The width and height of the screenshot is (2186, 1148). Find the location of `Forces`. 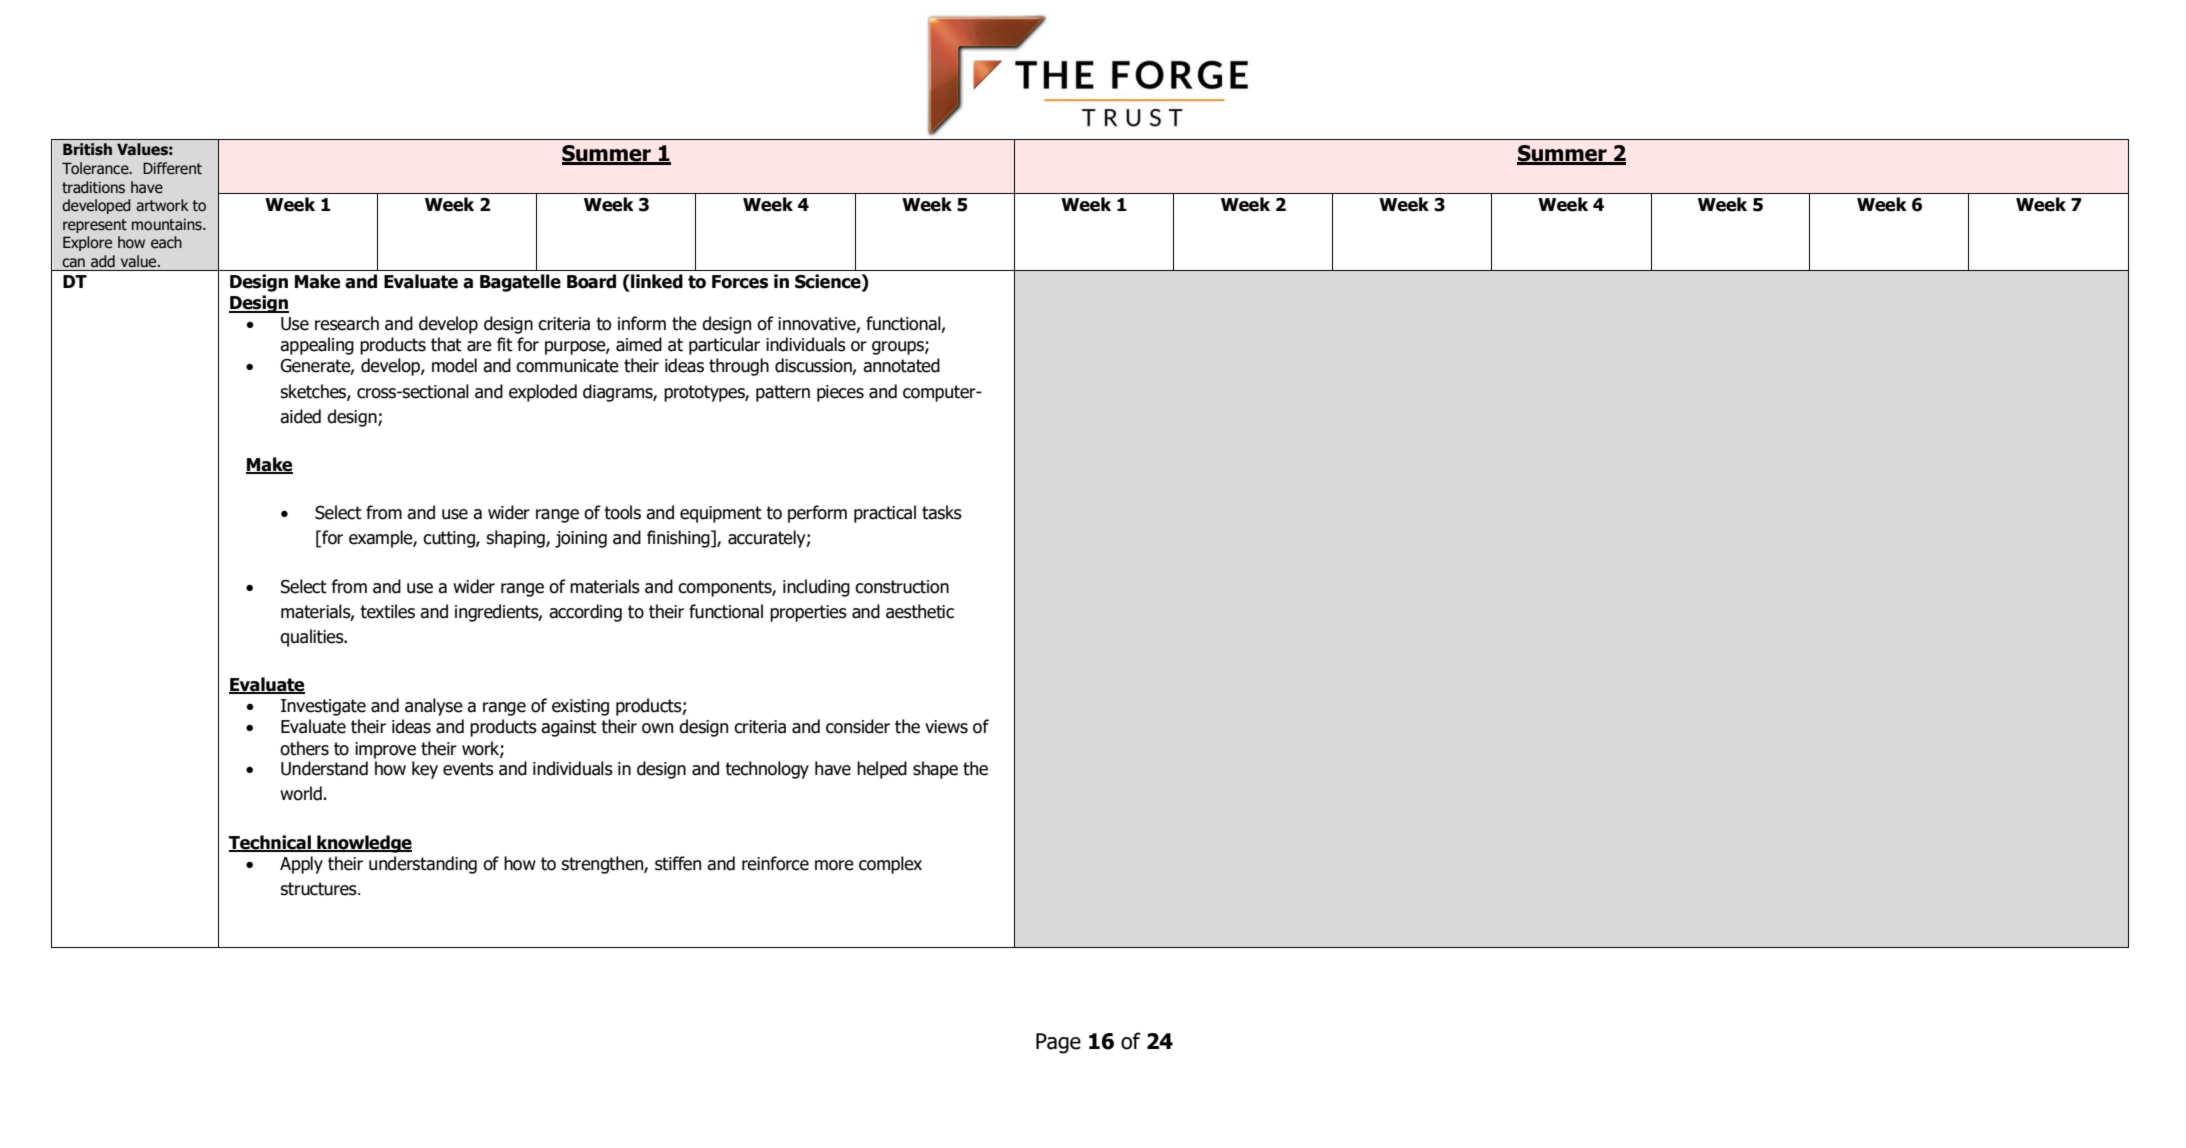

Forces is located at coordinates (740, 282).
